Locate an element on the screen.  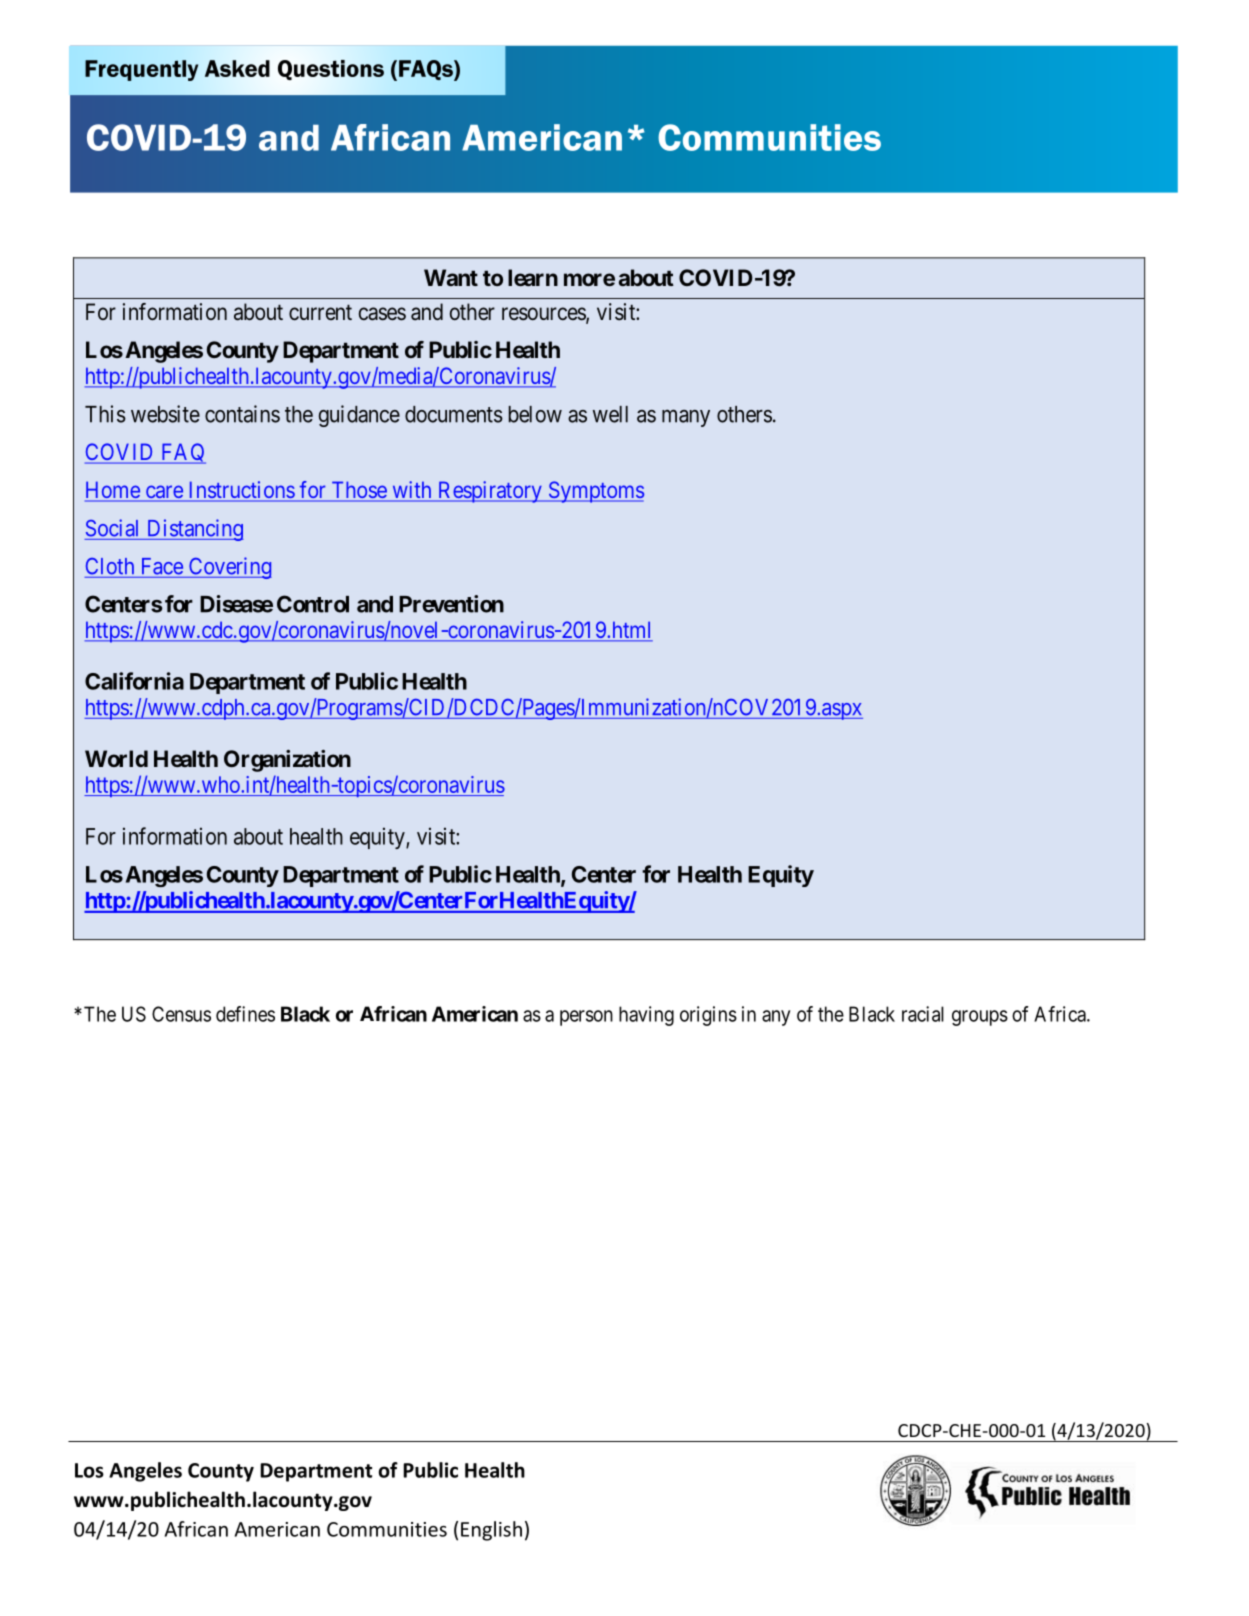
Asked is located at coordinates (237, 68).
